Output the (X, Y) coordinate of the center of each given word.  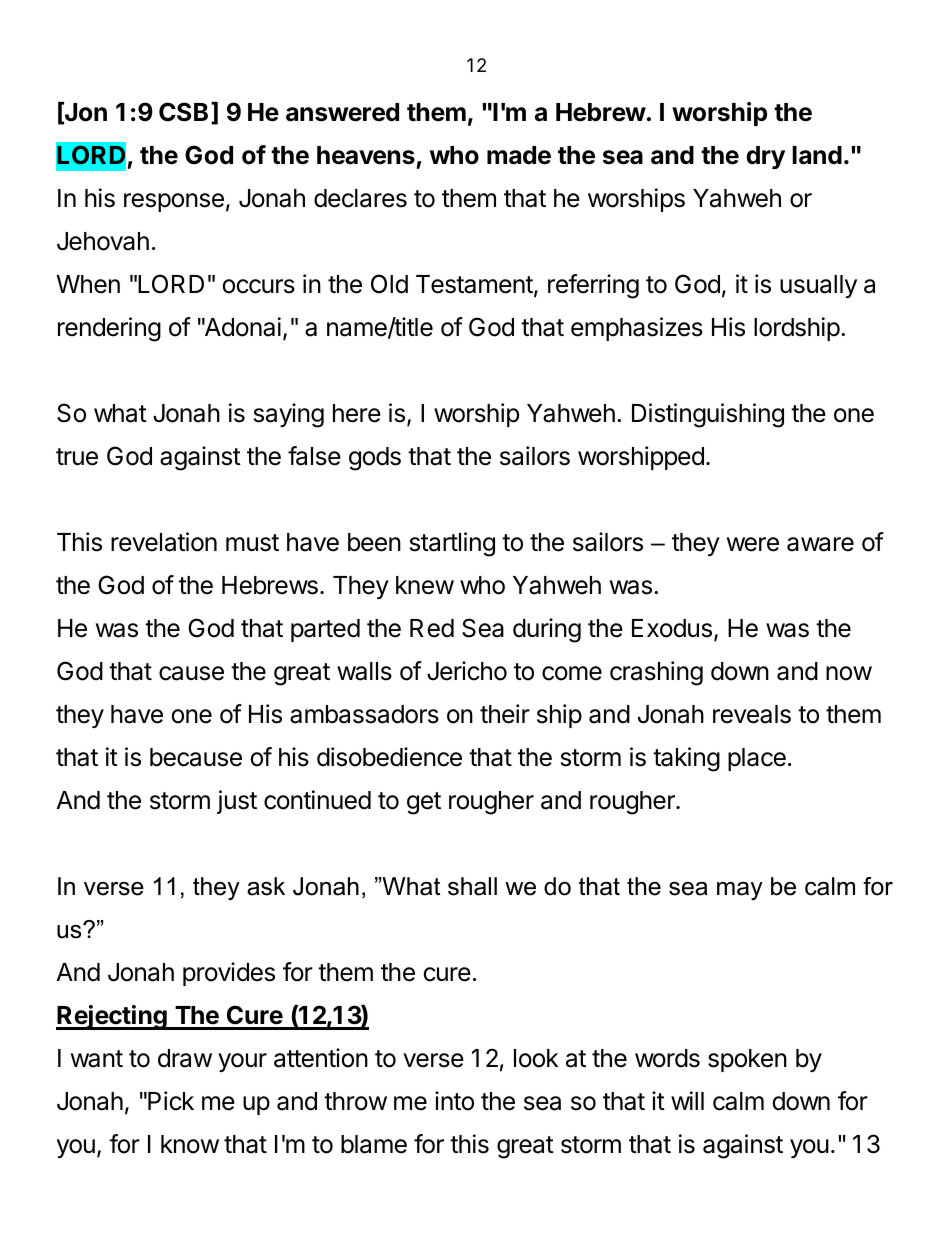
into (454, 1101)
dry (765, 157)
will (687, 1100)
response (174, 202)
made (519, 155)
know (190, 1144)
